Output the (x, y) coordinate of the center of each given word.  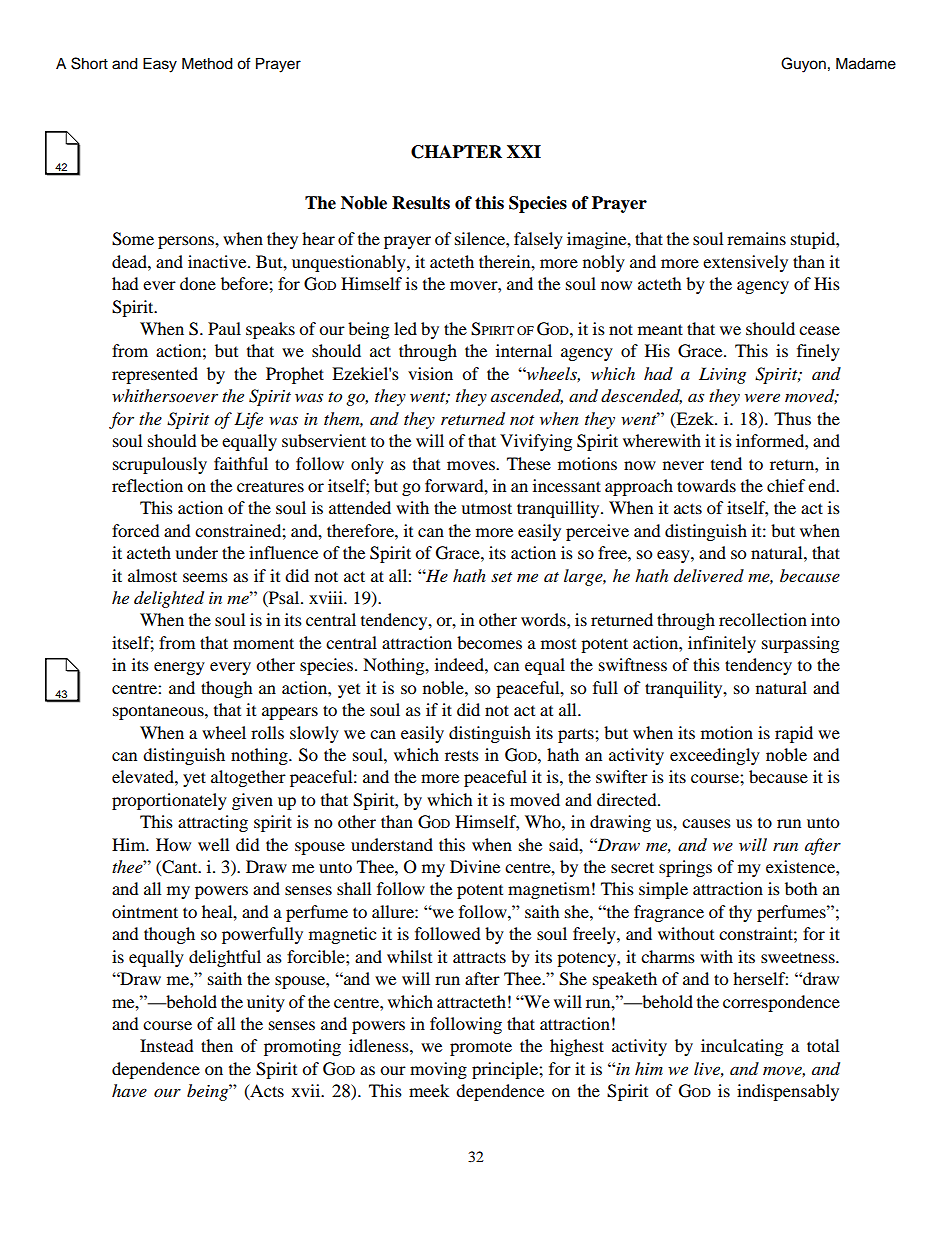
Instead (167, 1045)
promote (481, 1048)
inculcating (742, 1047)
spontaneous (159, 712)
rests (462, 756)
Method (207, 63)
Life (248, 420)
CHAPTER (456, 152)
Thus (792, 418)
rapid (794, 734)
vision (430, 373)
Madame (866, 63)
